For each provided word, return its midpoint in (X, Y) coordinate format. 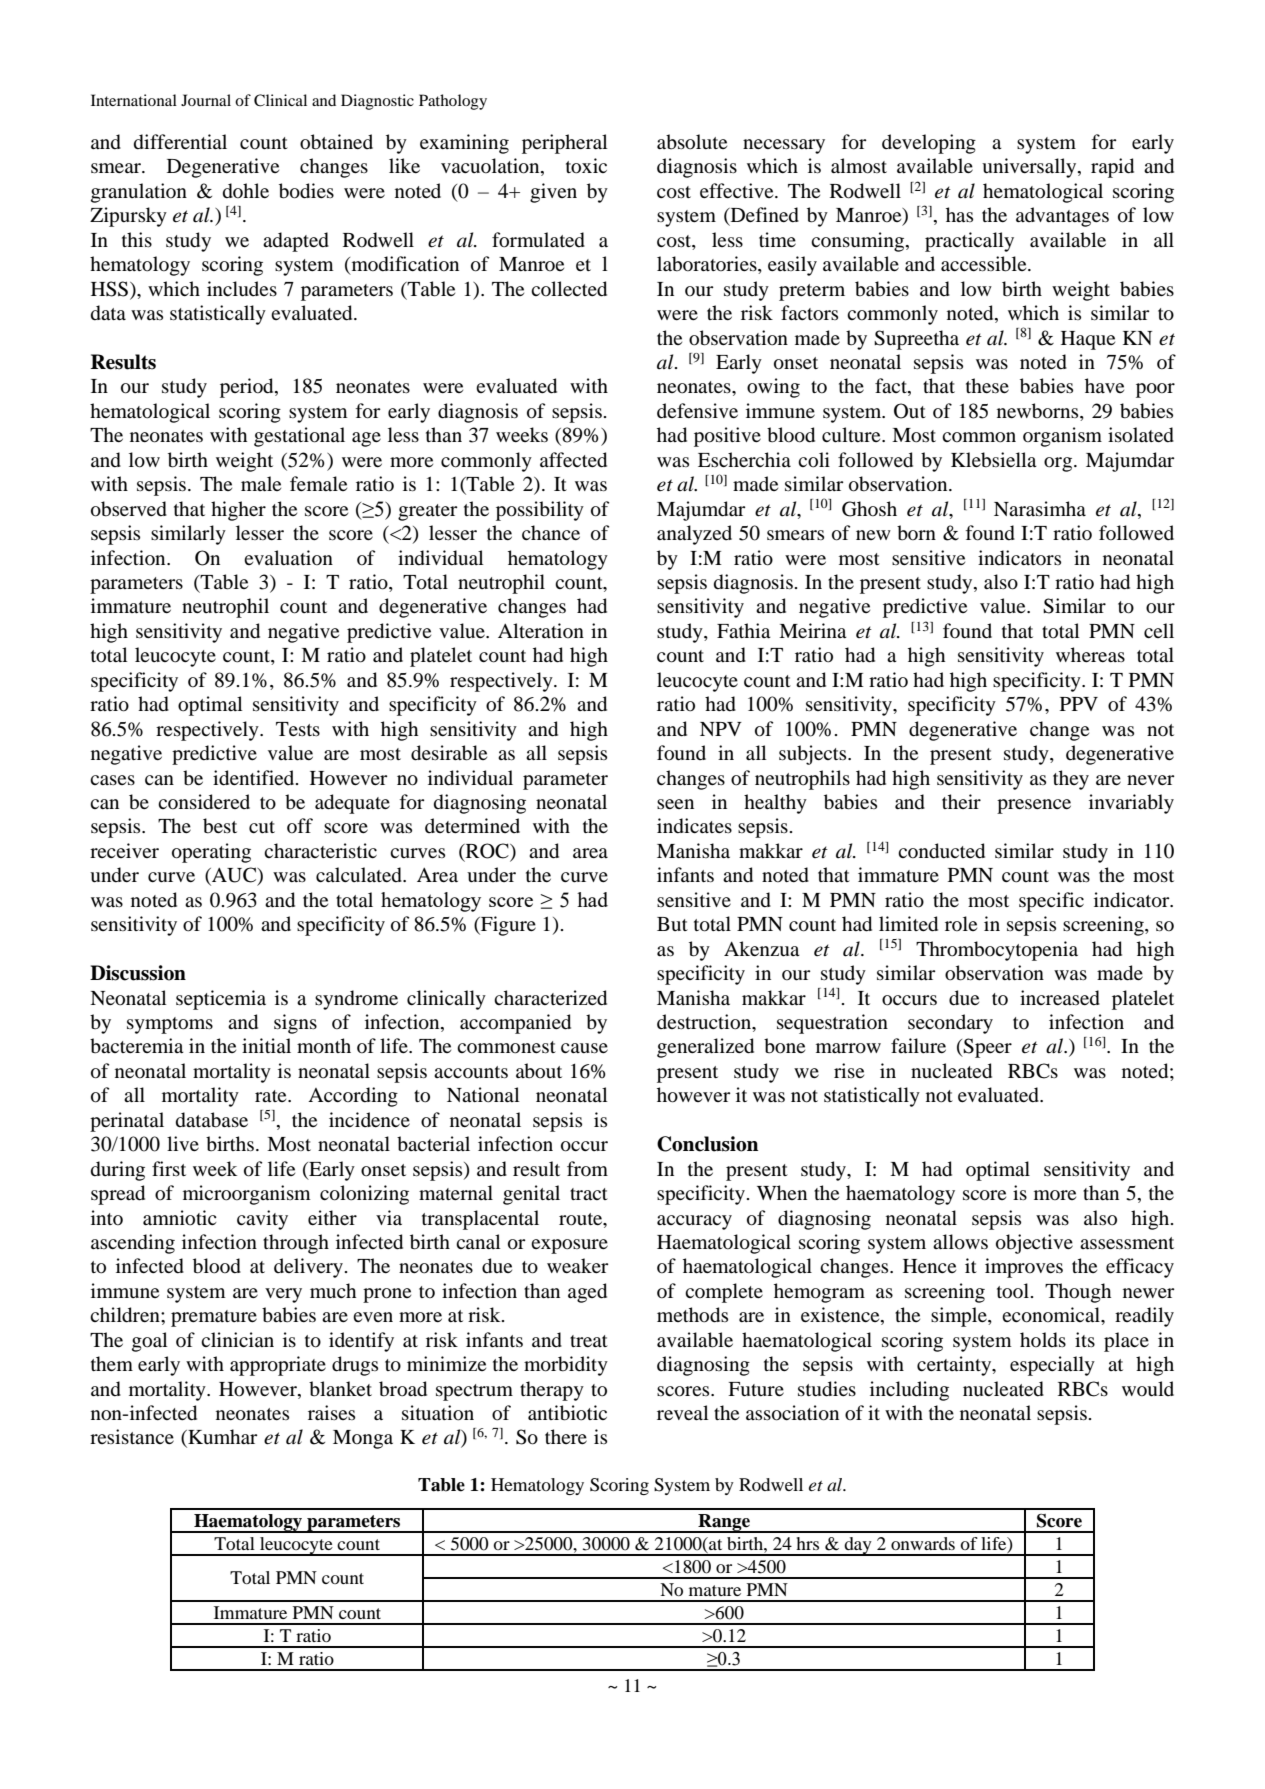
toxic (586, 166)
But (672, 924)
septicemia (221, 1000)
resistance (132, 1436)
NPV (721, 729)
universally (1030, 168)
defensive (697, 410)
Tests (298, 729)
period (248, 388)
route (582, 1219)
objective (1034, 1244)
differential (180, 142)
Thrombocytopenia (997, 951)
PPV (1079, 704)
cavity (262, 1220)
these (987, 385)
